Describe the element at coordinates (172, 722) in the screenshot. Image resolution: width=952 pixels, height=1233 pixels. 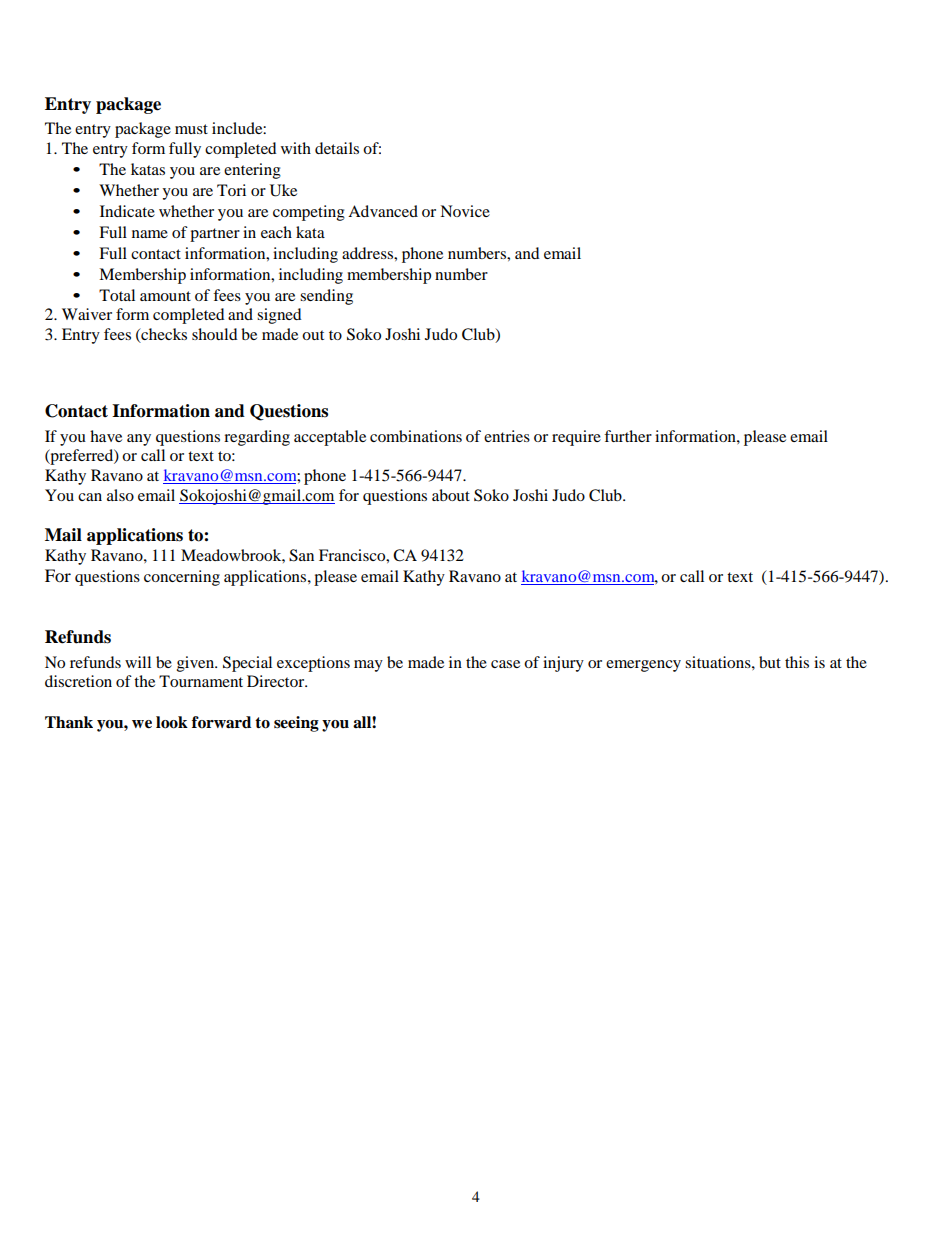
I see `look` at that location.
